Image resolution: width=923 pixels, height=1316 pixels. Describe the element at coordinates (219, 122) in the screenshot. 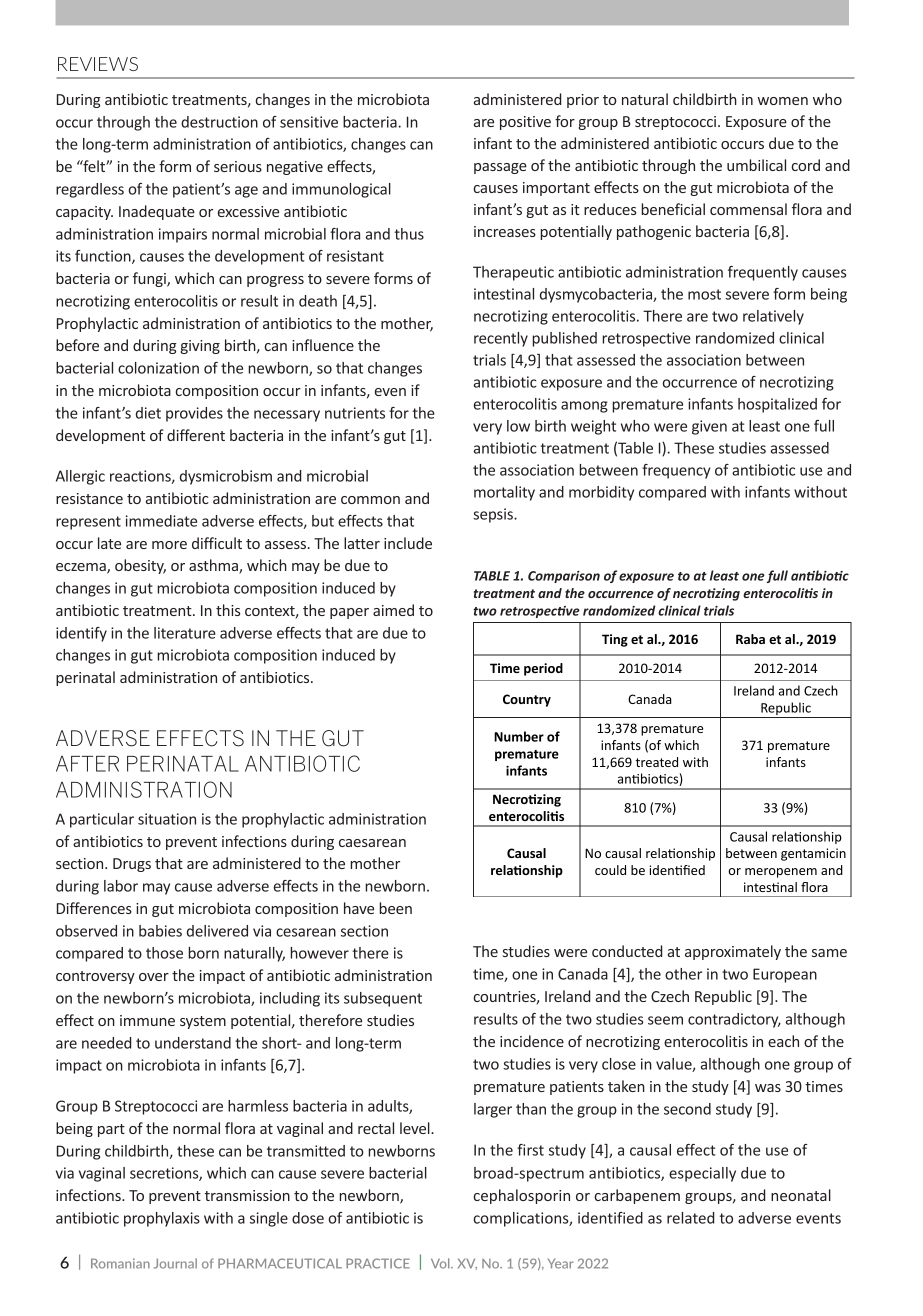

I see `destruction` at that location.
